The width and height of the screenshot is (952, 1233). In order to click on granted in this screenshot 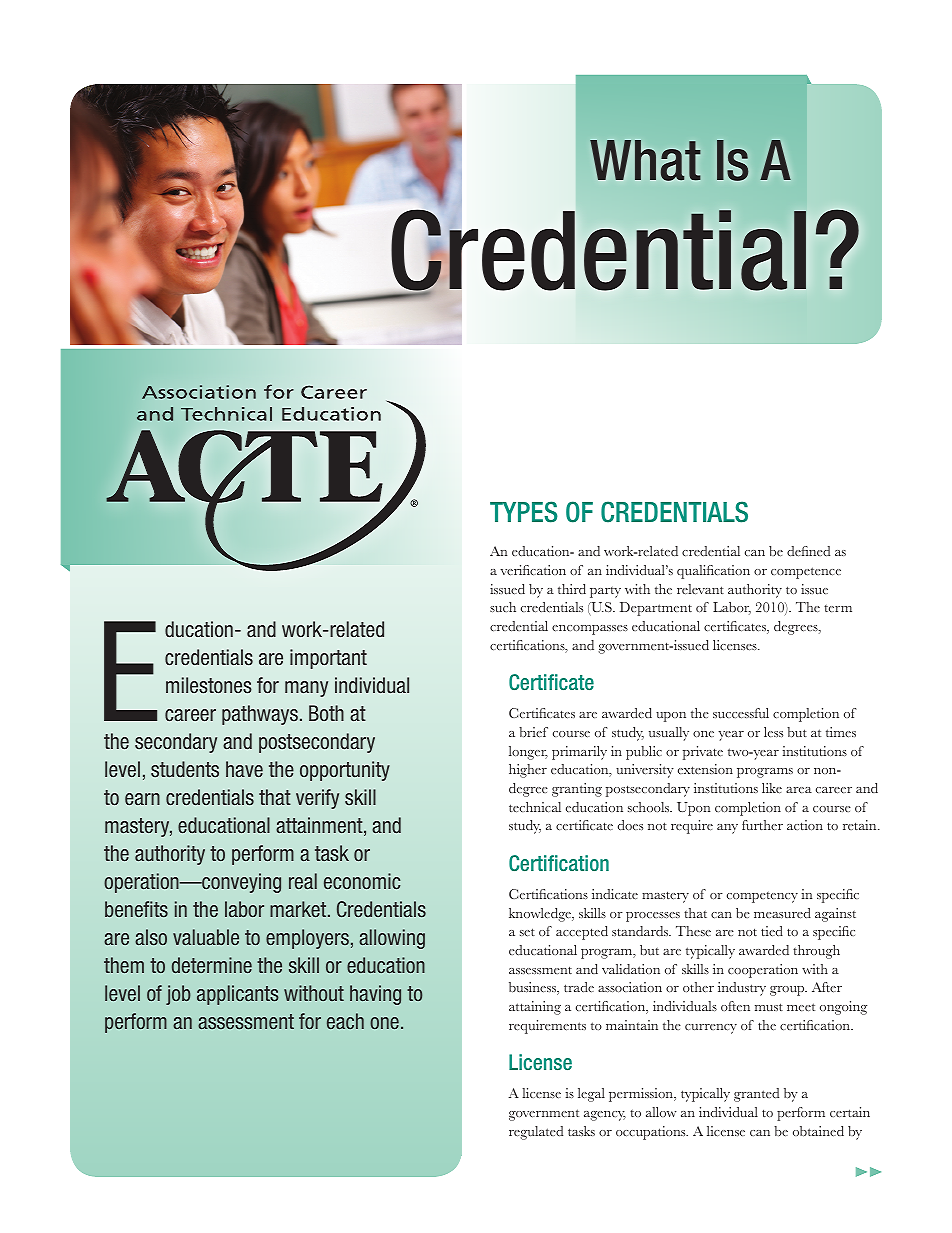, I will do `click(756, 1095)`.
